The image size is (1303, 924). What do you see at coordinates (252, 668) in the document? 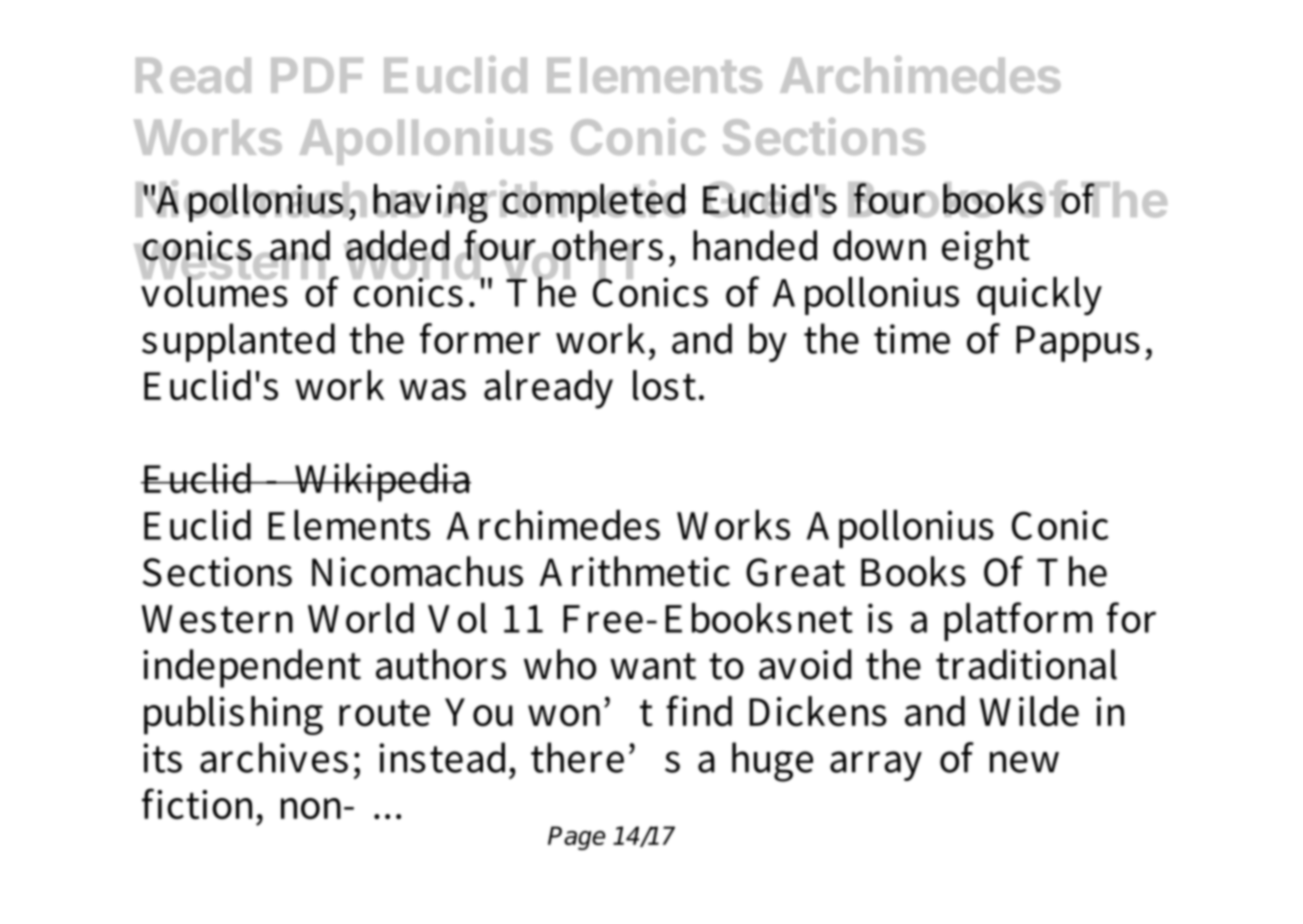
I see `independent` at bounding box center [252, 668].
